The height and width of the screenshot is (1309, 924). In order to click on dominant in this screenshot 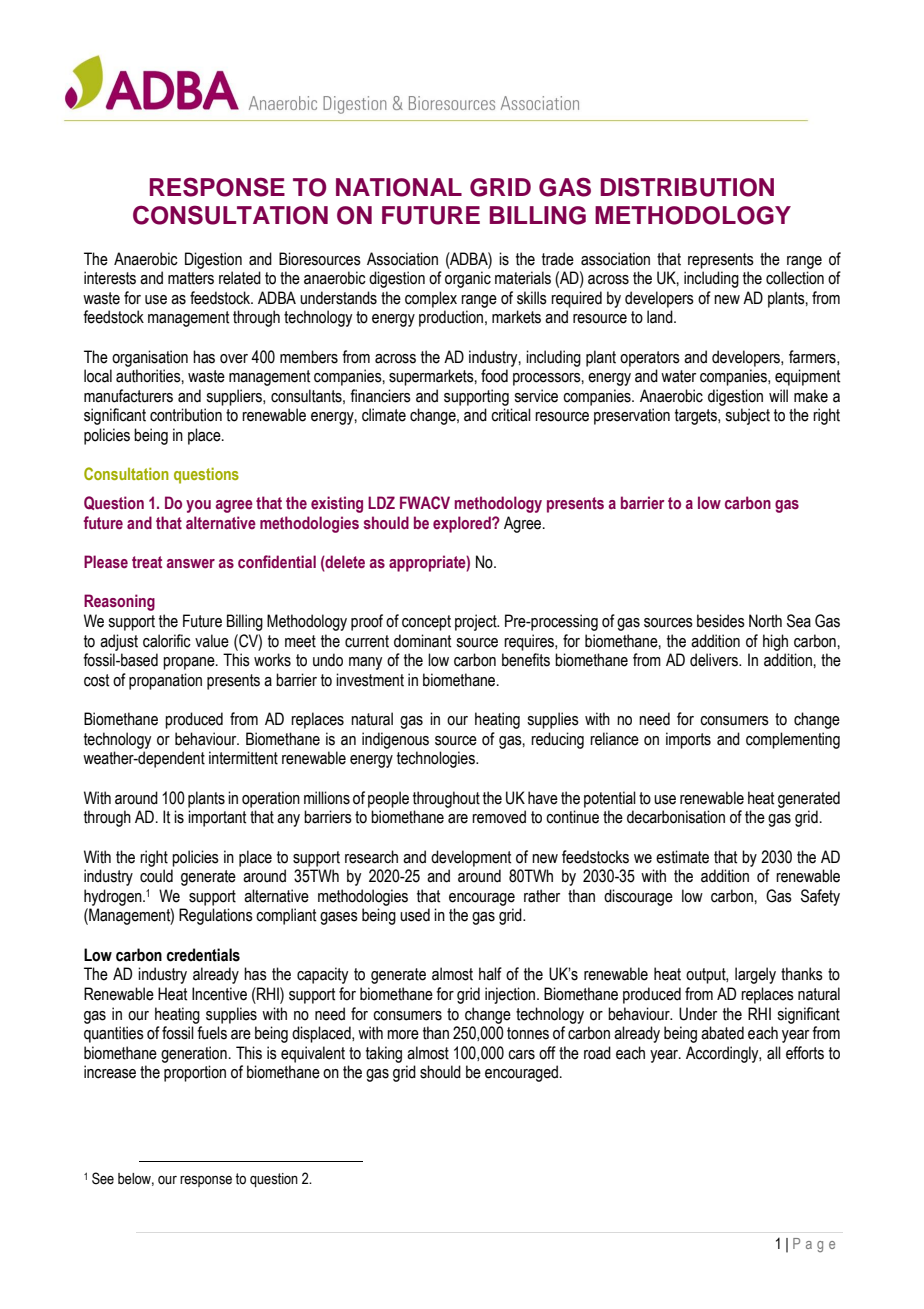, I will do `click(422, 641)`.
